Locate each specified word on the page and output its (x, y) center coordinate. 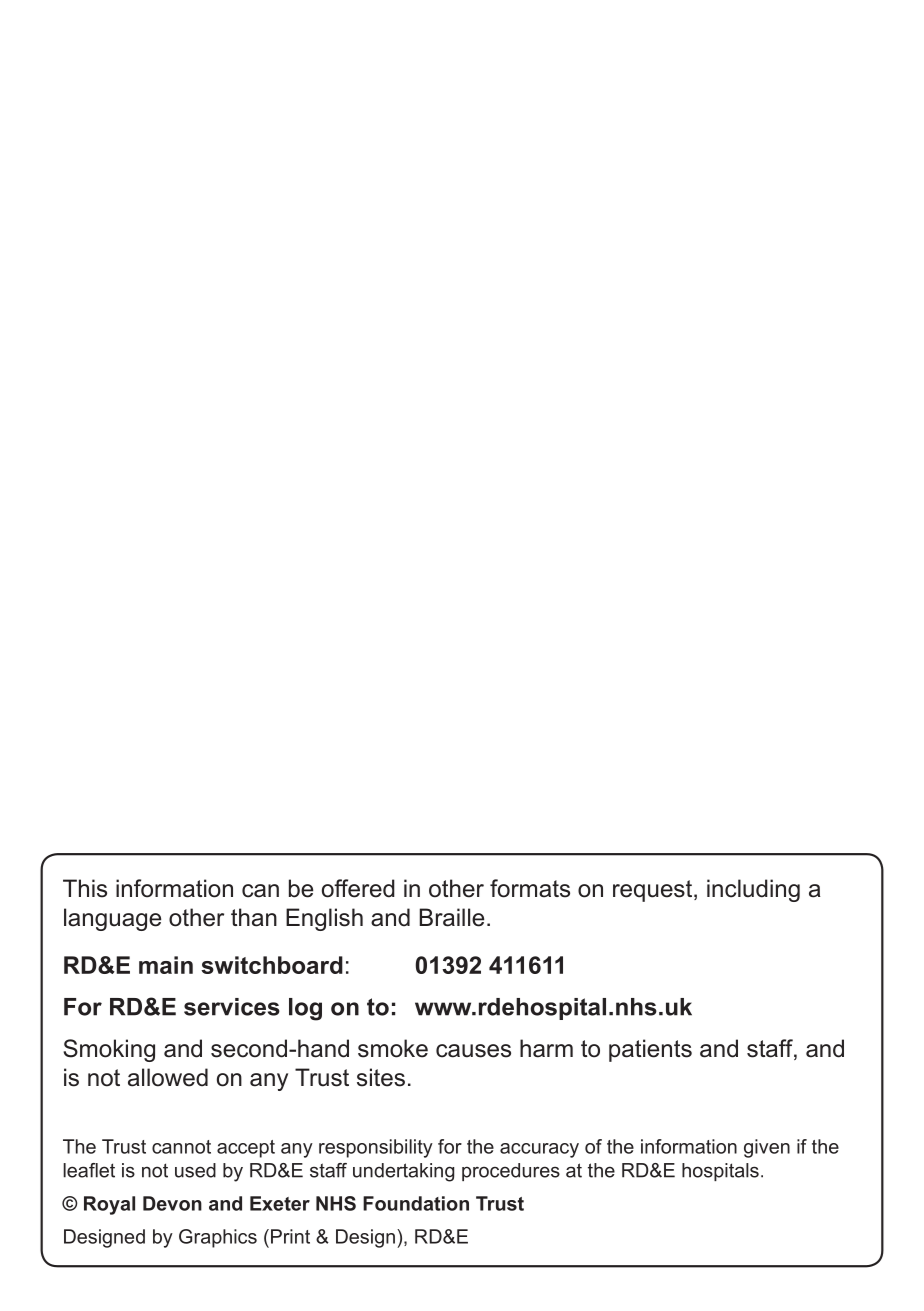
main (166, 965)
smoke (393, 1048)
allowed (168, 1077)
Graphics (218, 1238)
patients (650, 1050)
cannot (181, 1147)
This (85, 888)
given (767, 1148)
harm (546, 1048)
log (305, 1009)
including (753, 890)
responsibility (376, 1148)
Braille (451, 917)
